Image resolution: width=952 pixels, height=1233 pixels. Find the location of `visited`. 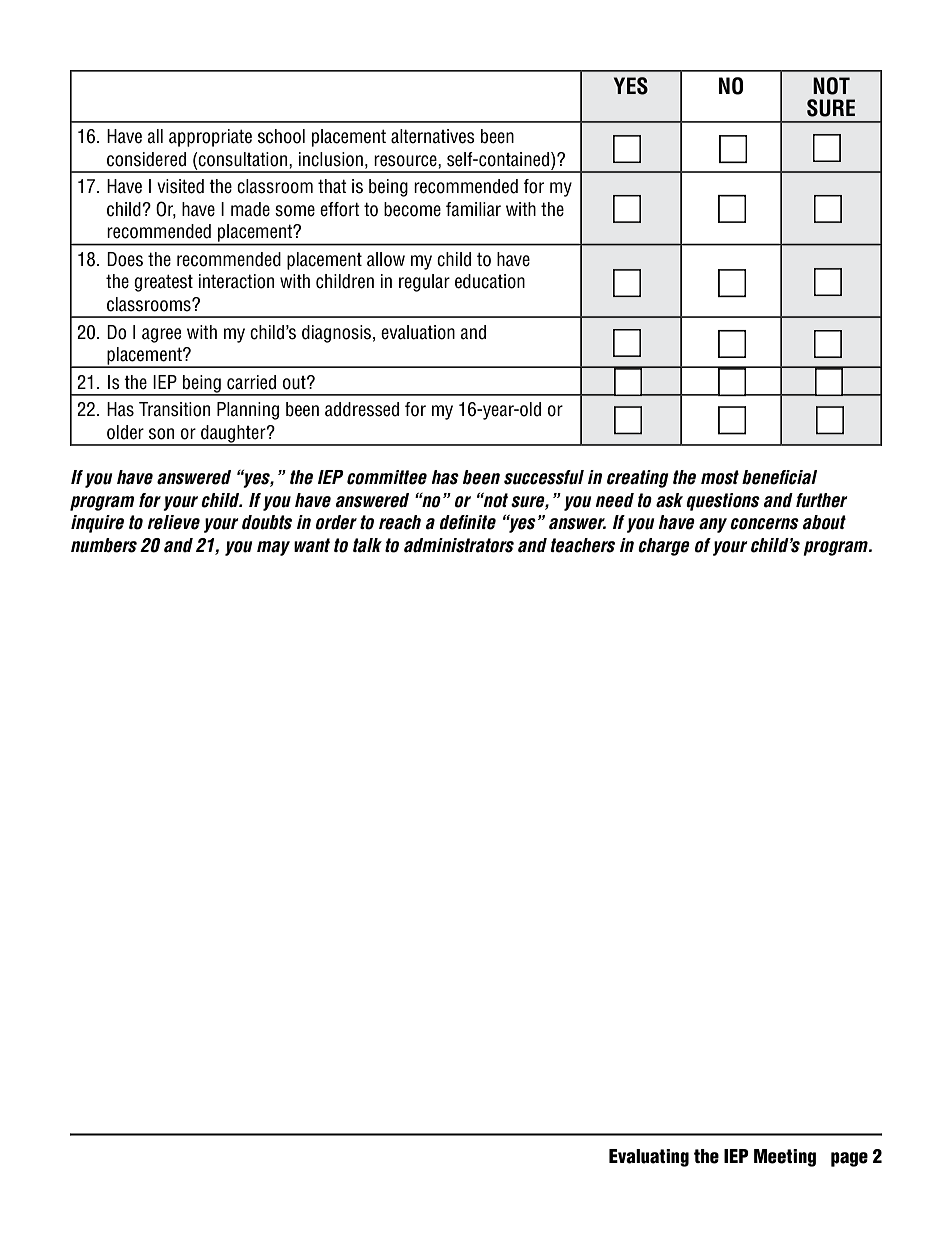

visited is located at coordinates (180, 186).
